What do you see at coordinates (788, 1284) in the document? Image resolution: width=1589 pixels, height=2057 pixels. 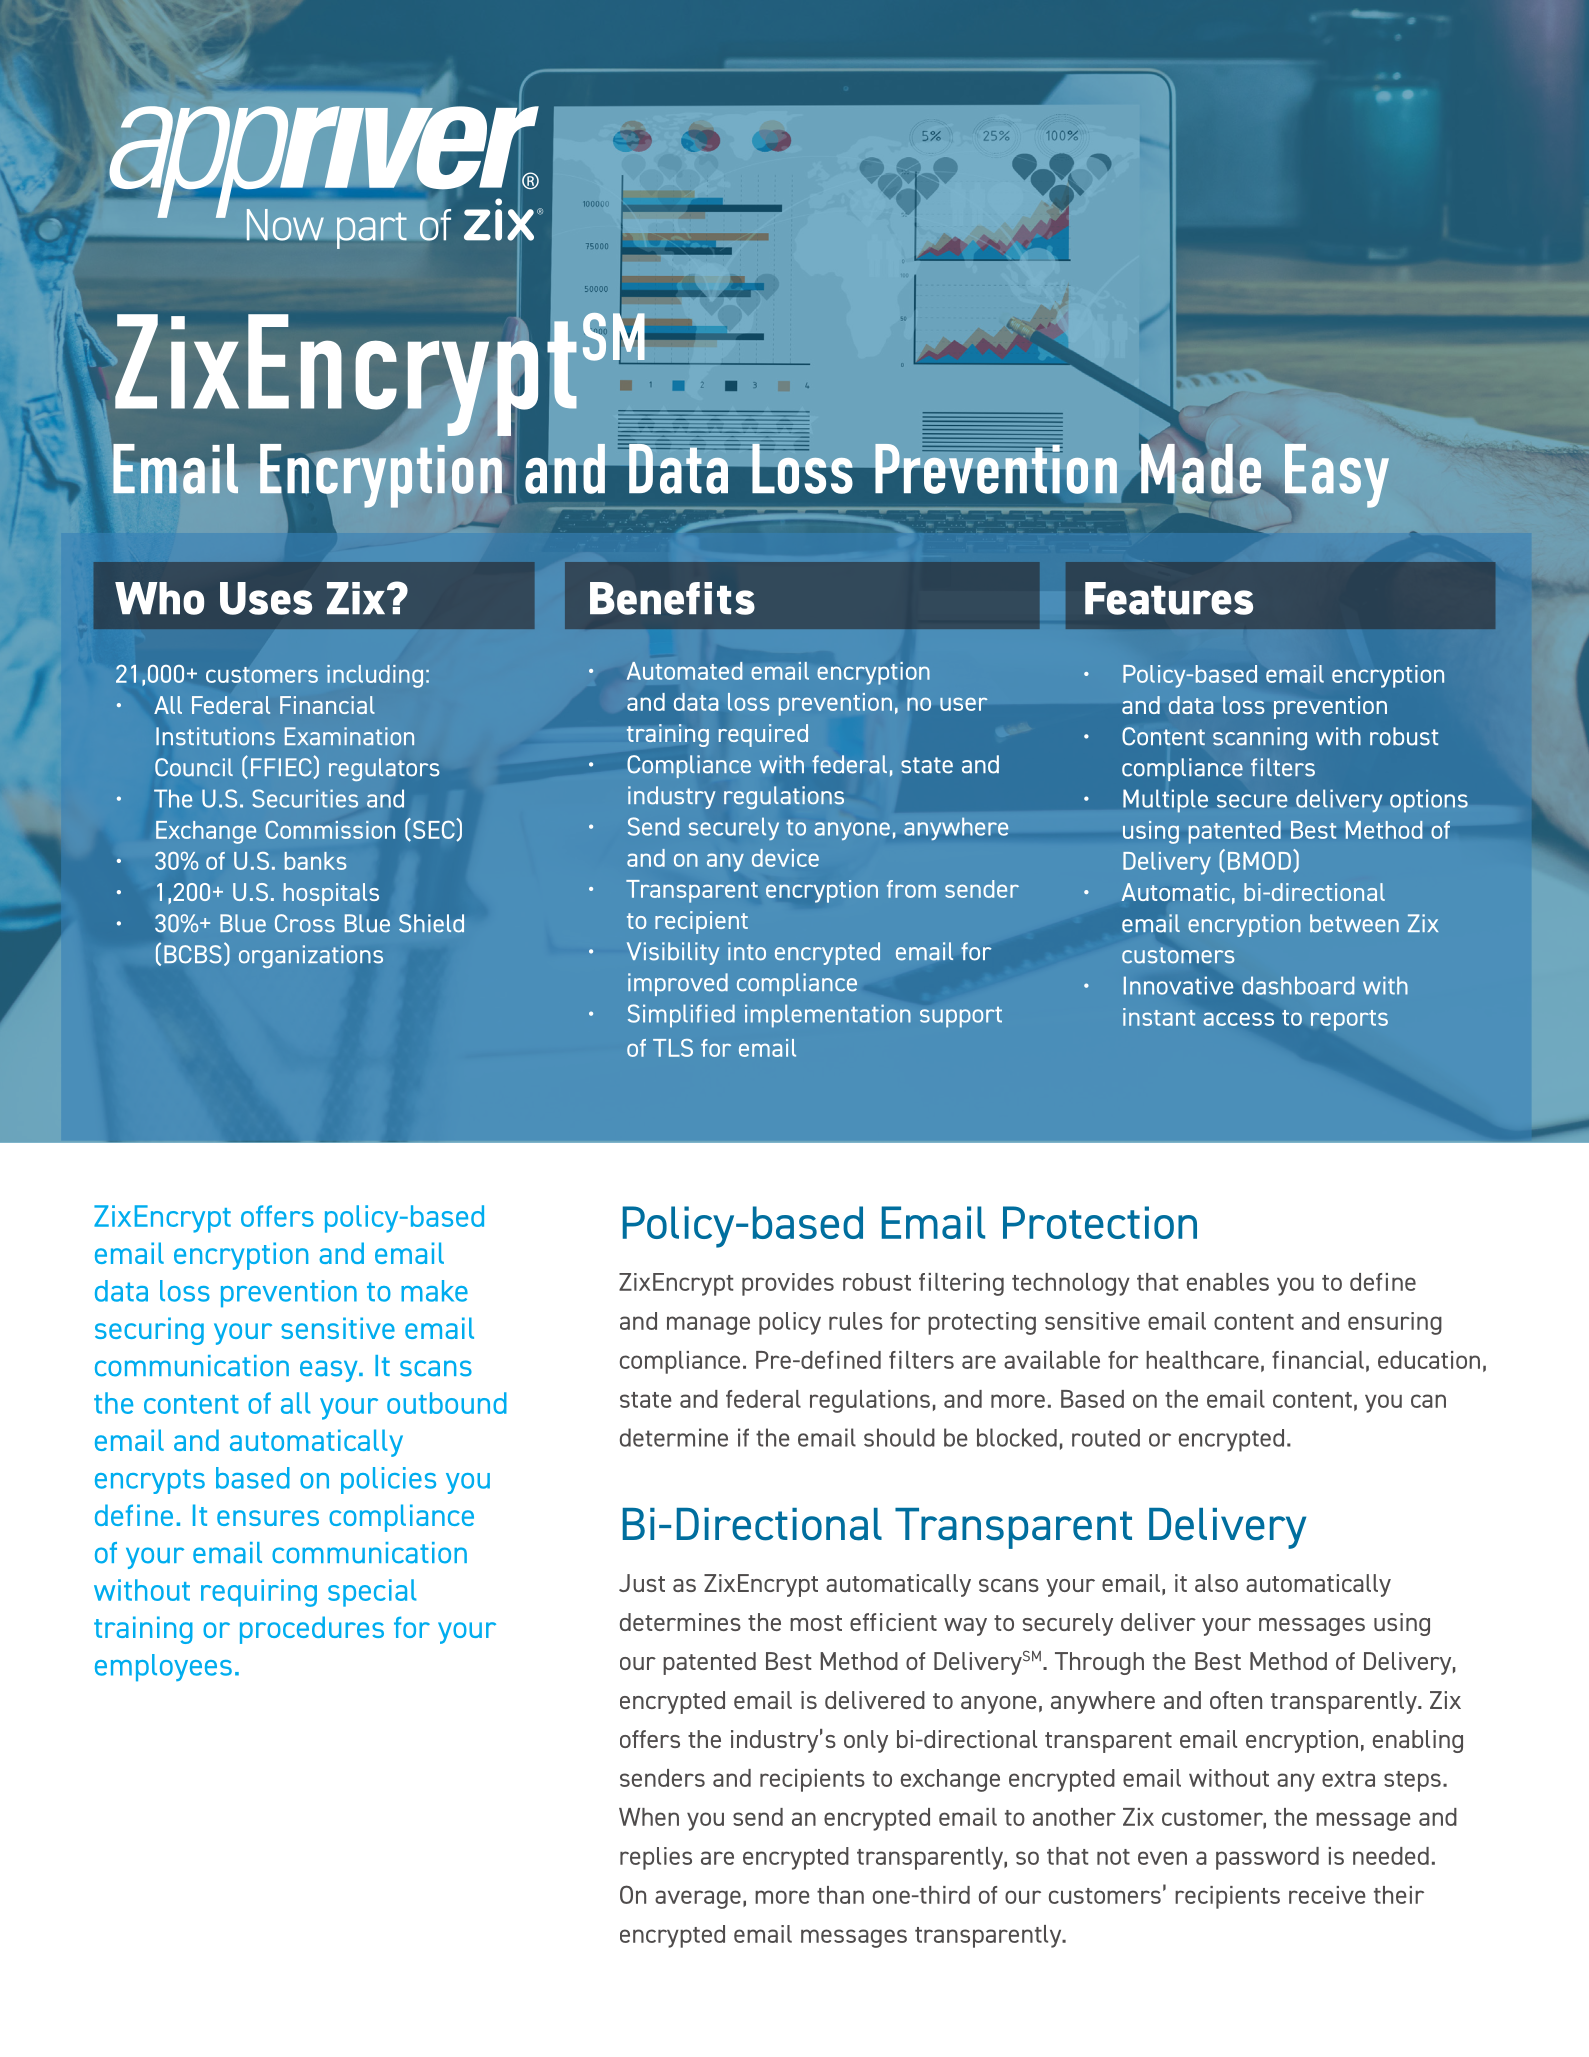 I see `provides` at bounding box center [788, 1284].
